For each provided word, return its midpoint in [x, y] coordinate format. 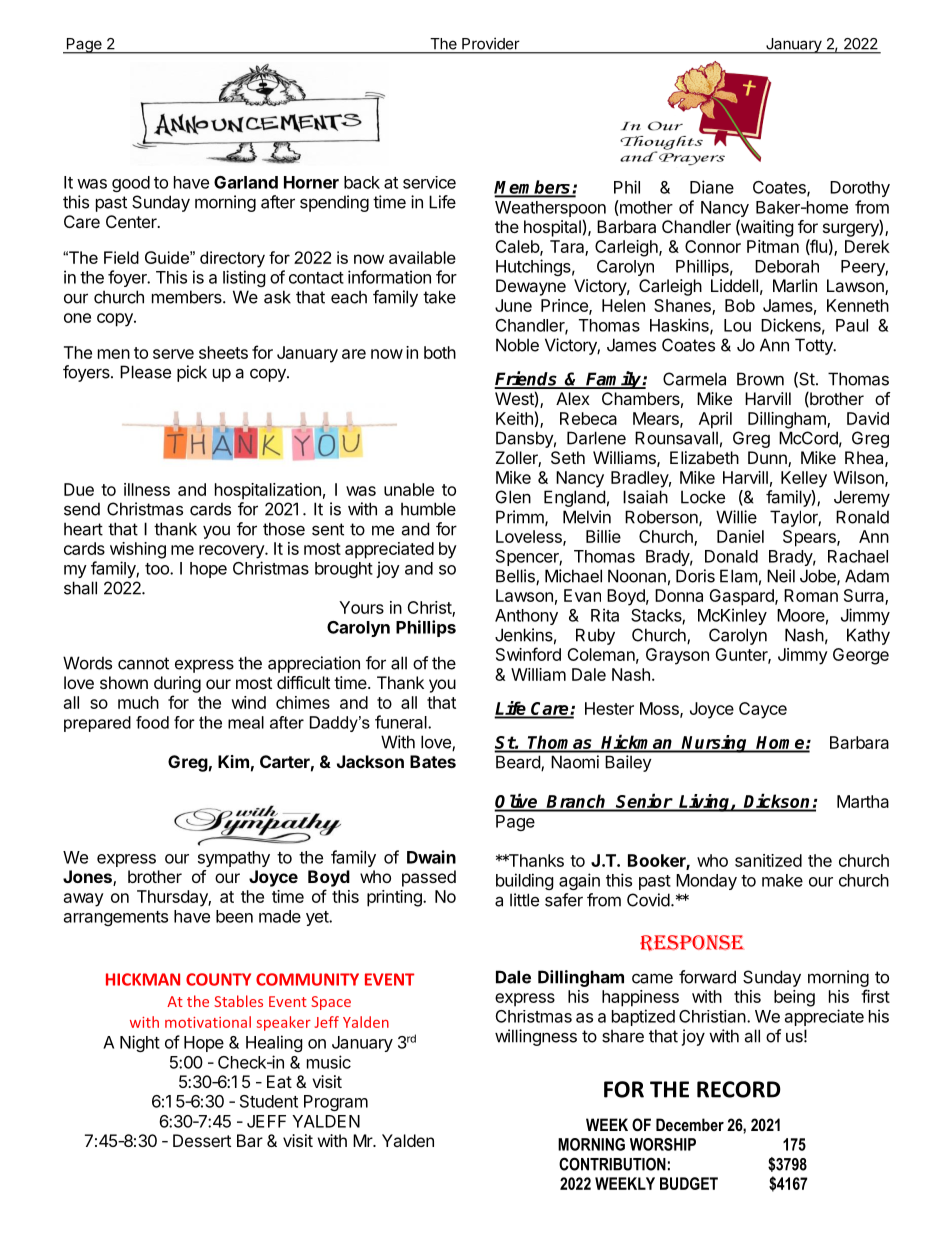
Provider [490, 44]
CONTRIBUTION [612, 1164]
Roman [811, 595]
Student [269, 1101]
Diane [712, 187]
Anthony [526, 617]
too [158, 569]
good [131, 184]
